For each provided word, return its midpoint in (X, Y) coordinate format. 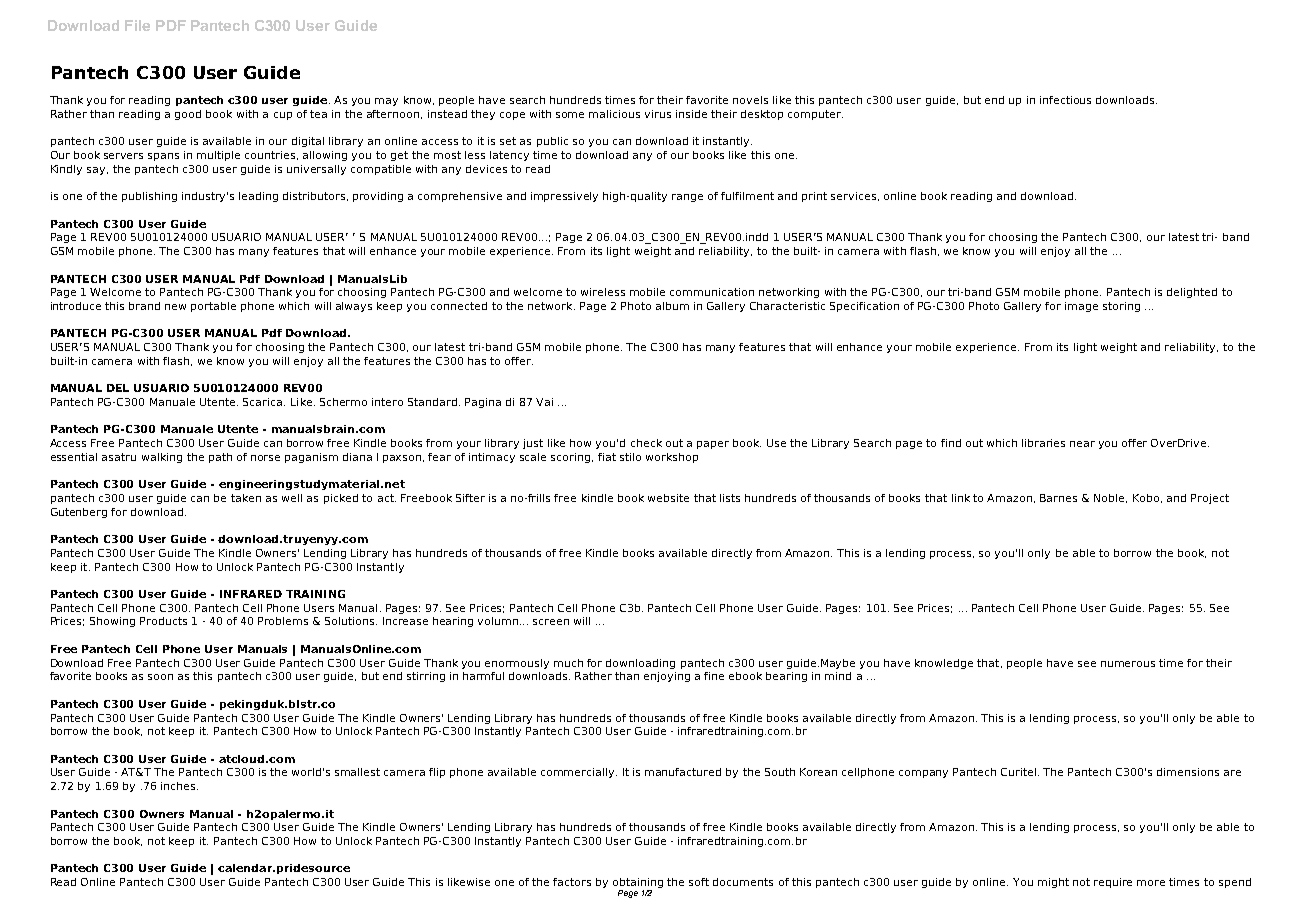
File (137, 25)
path (220, 458)
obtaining (638, 884)
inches (179, 786)
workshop (672, 458)
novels (750, 100)
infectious (1065, 100)
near (1082, 444)
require (1113, 883)
